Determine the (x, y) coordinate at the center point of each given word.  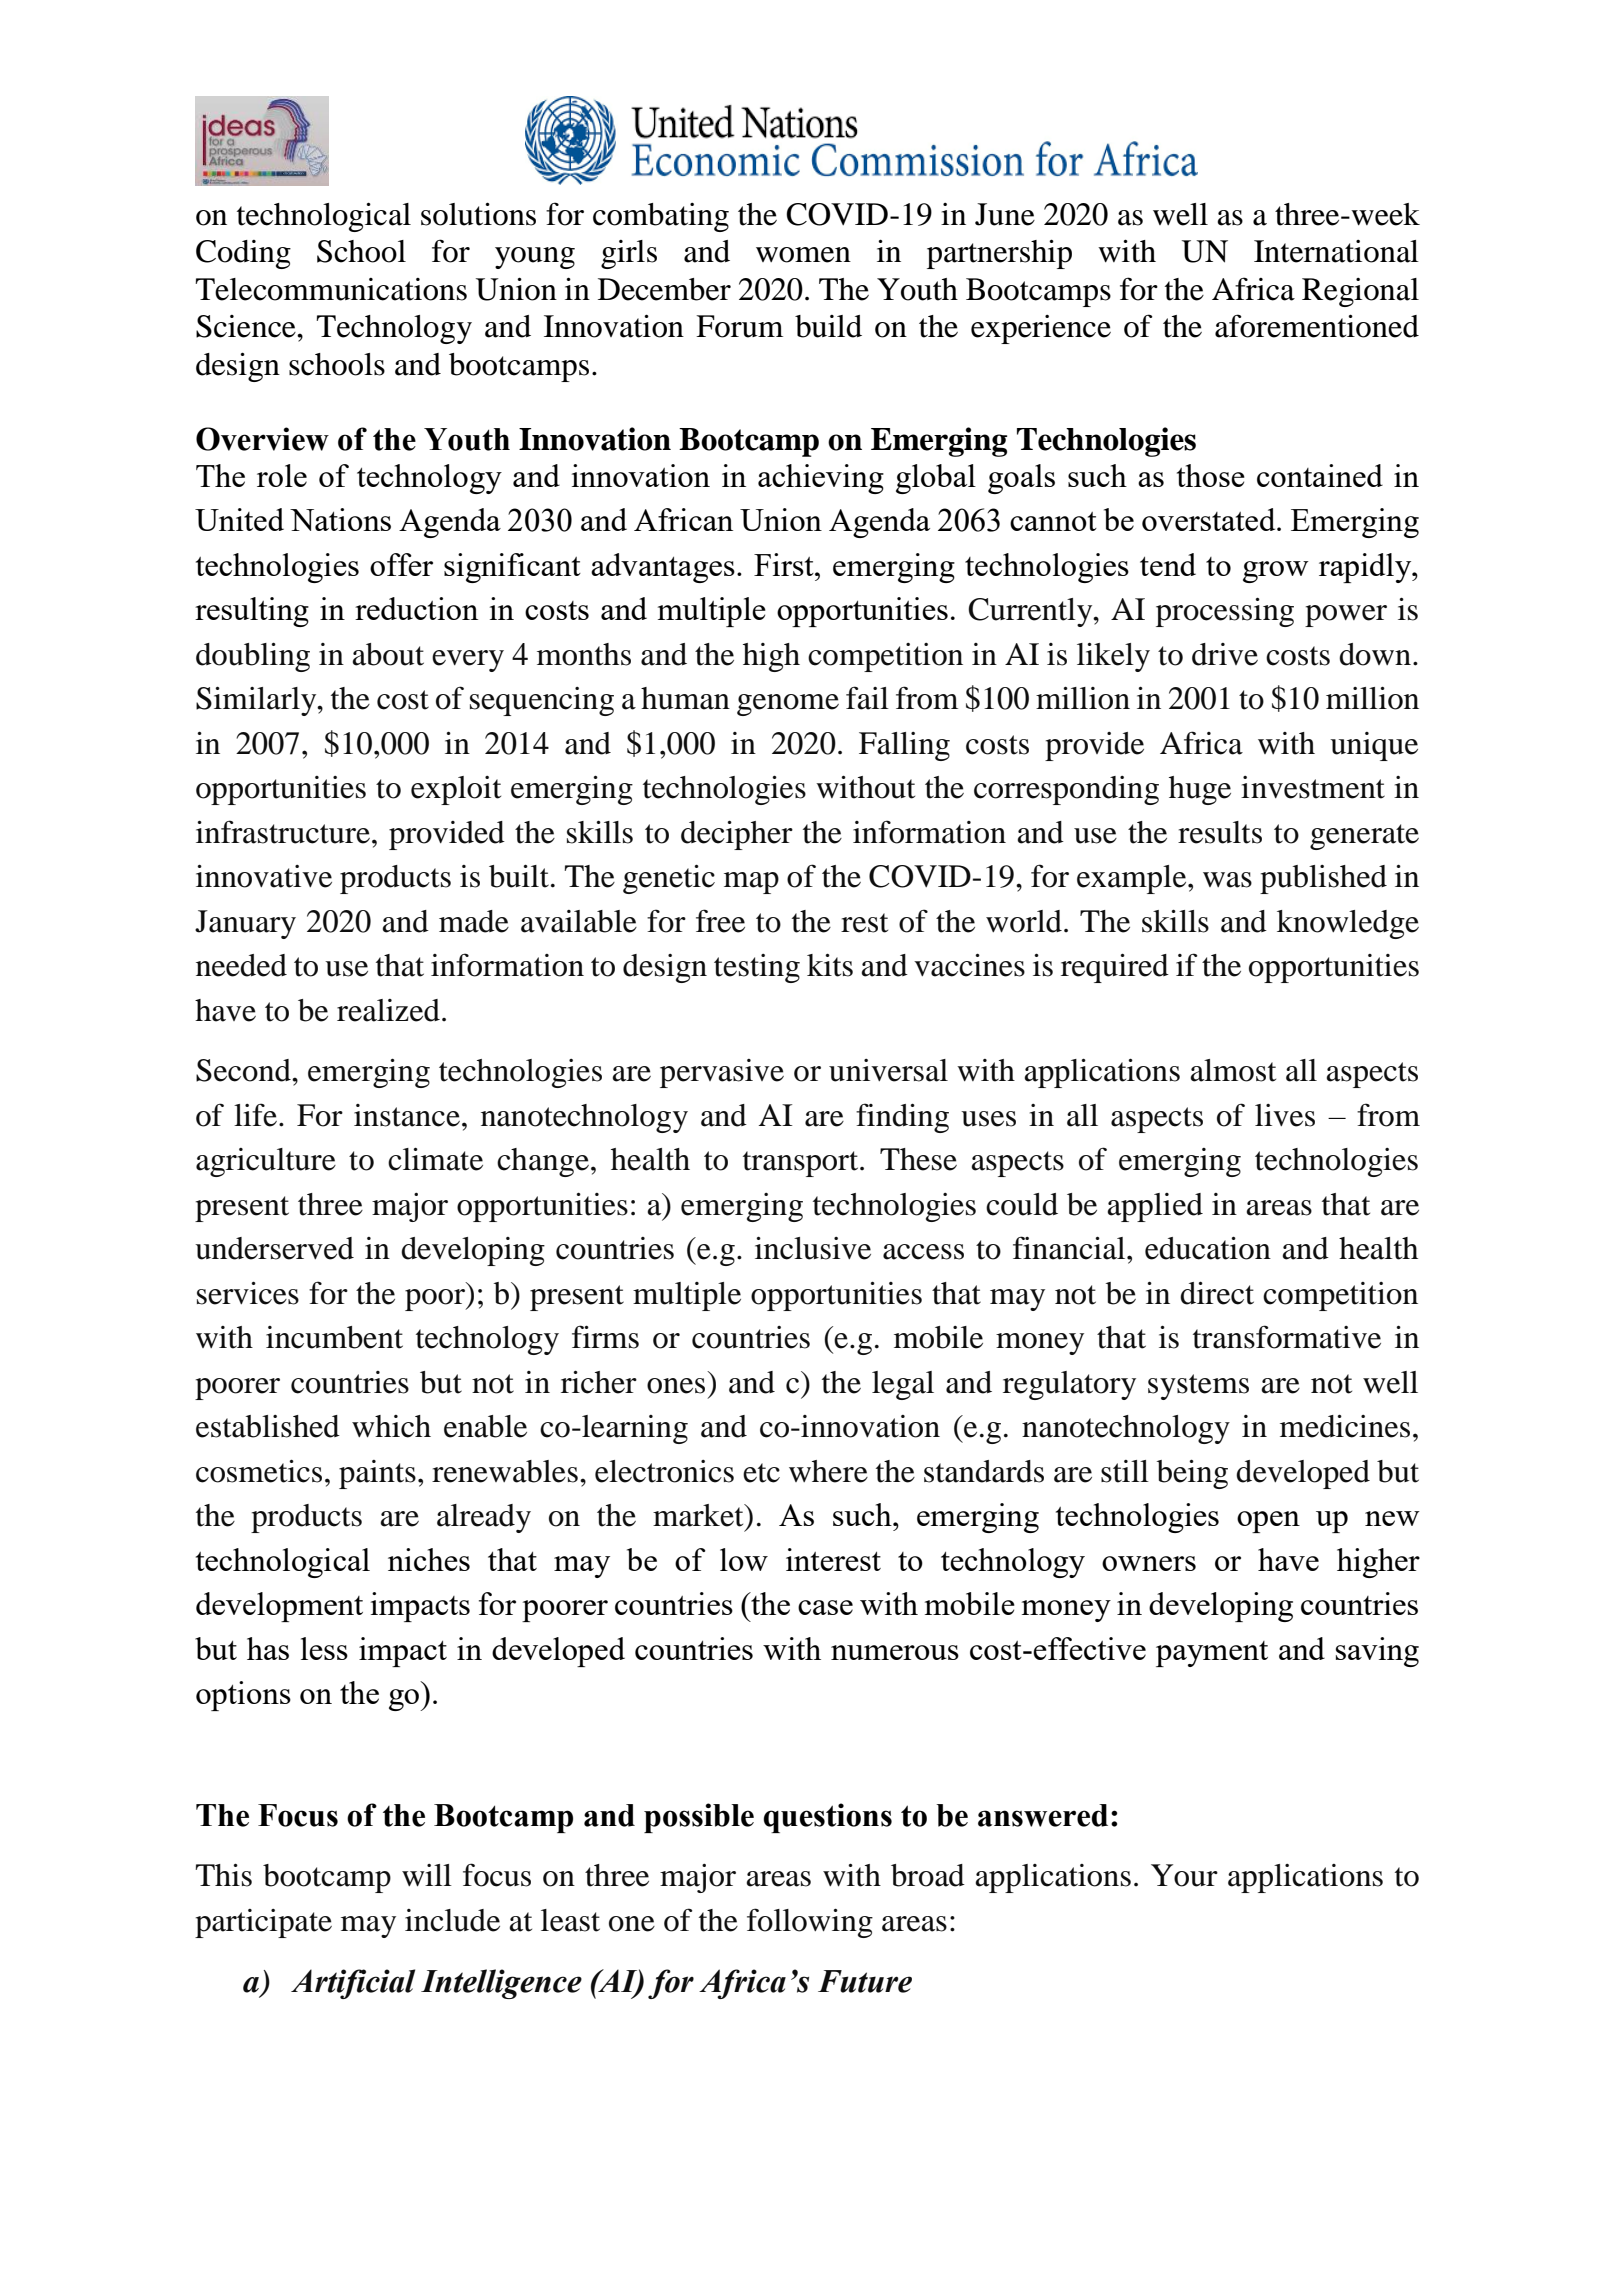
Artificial (353, 1984)
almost (1233, 1070)
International (1336, 251)
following (810, 1923)
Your (1184, 1875)
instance (407, 1115)
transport (802, 1164)
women (803, 255)
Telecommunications (331, 289)
